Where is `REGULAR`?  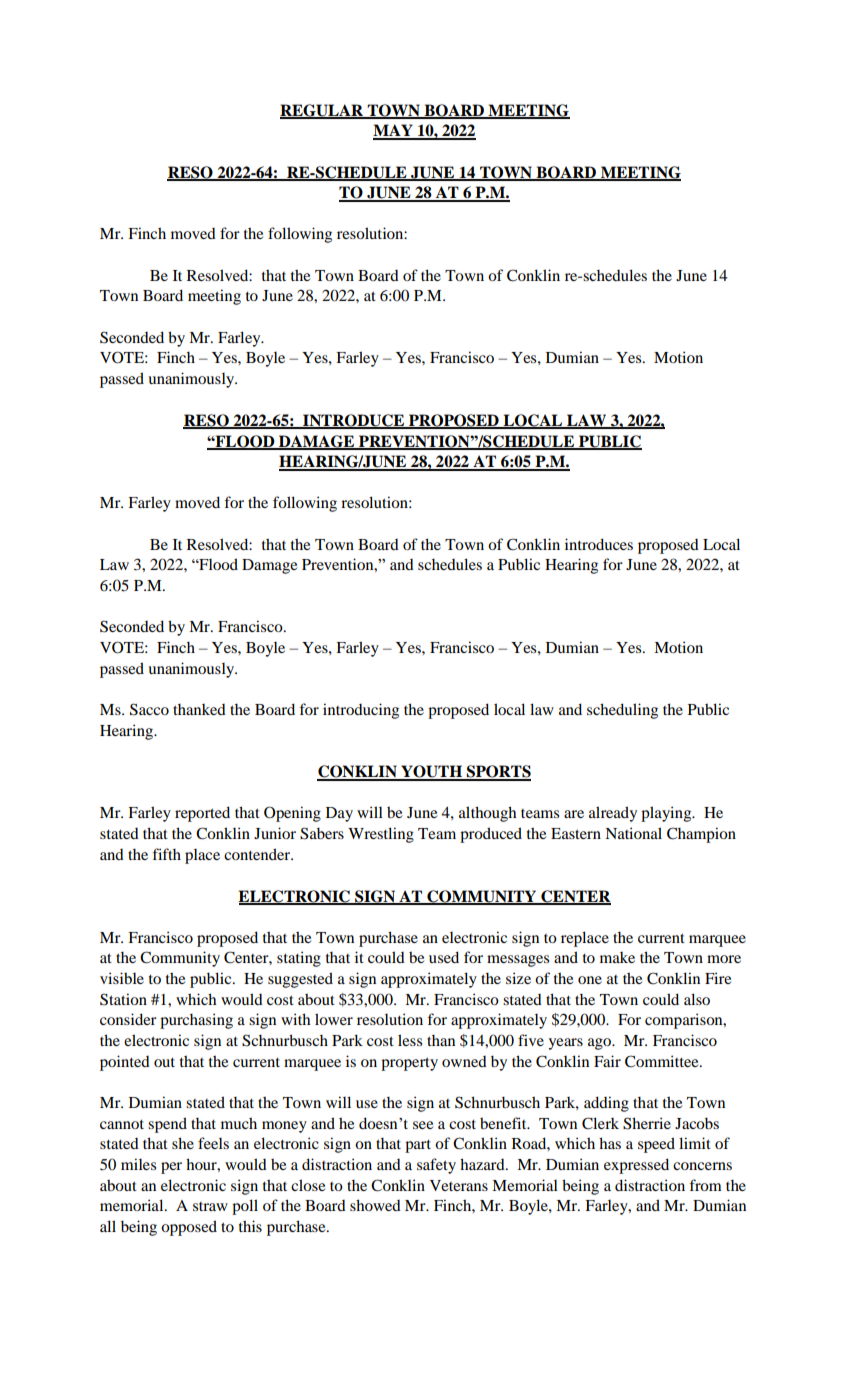 REGULAR is located at coordinates (323, 111).
